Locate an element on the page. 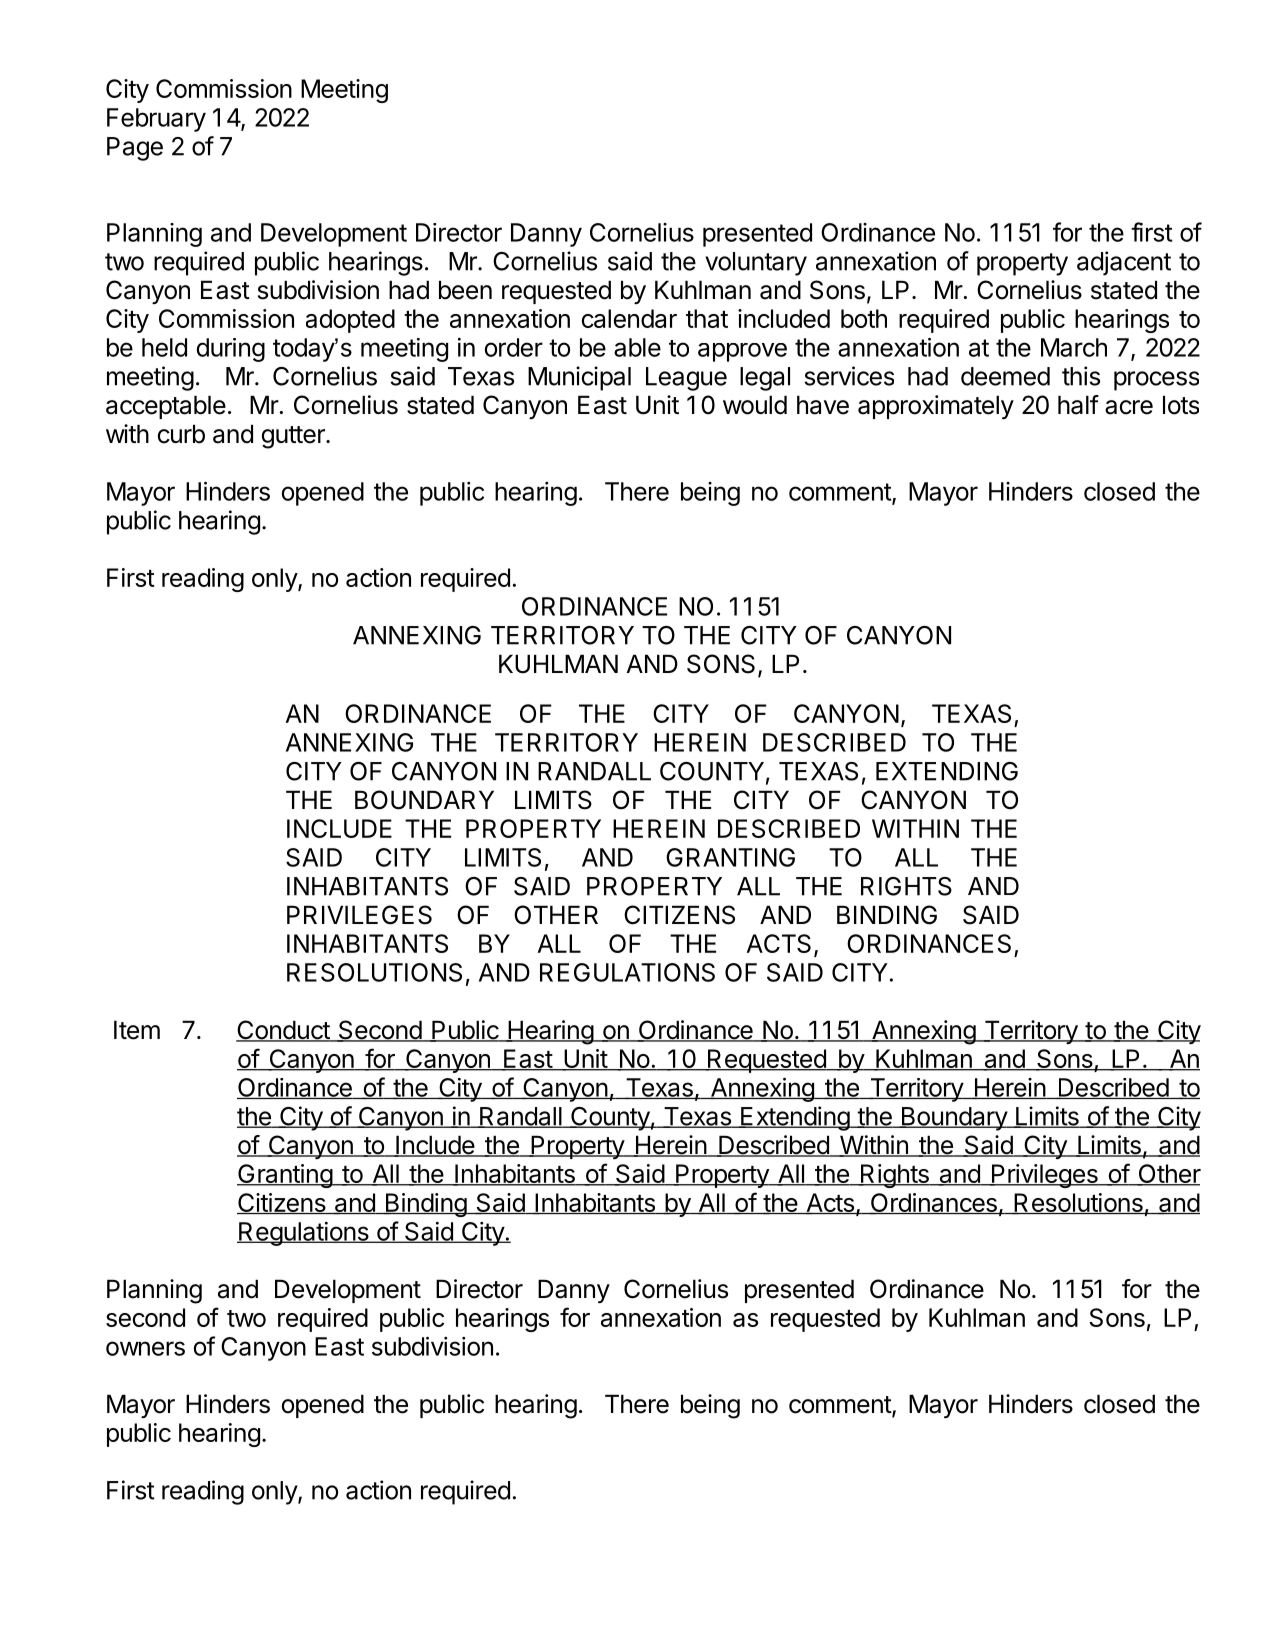  February is located at coordinates (156, 120).
